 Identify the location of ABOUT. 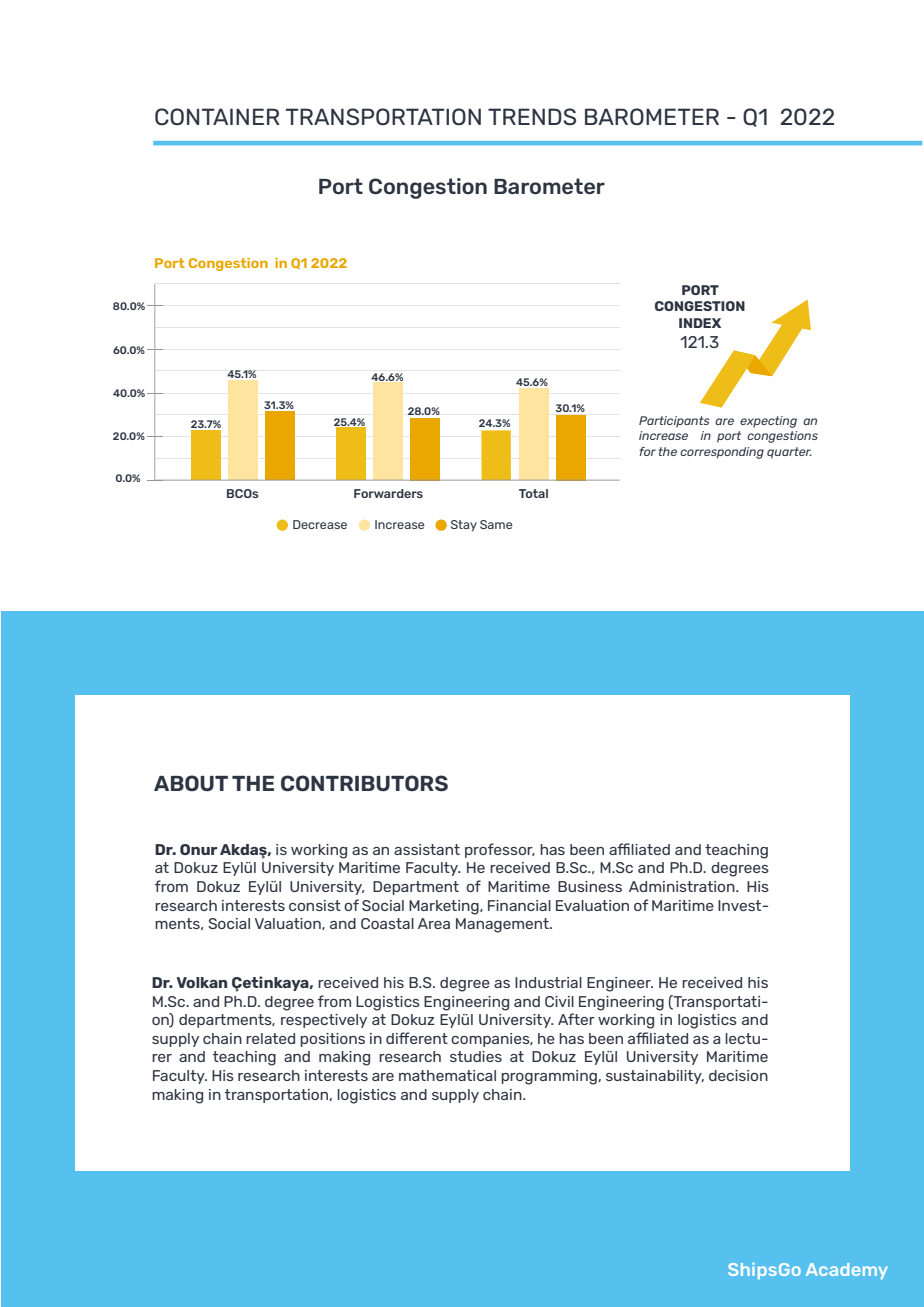
(191, 783).
